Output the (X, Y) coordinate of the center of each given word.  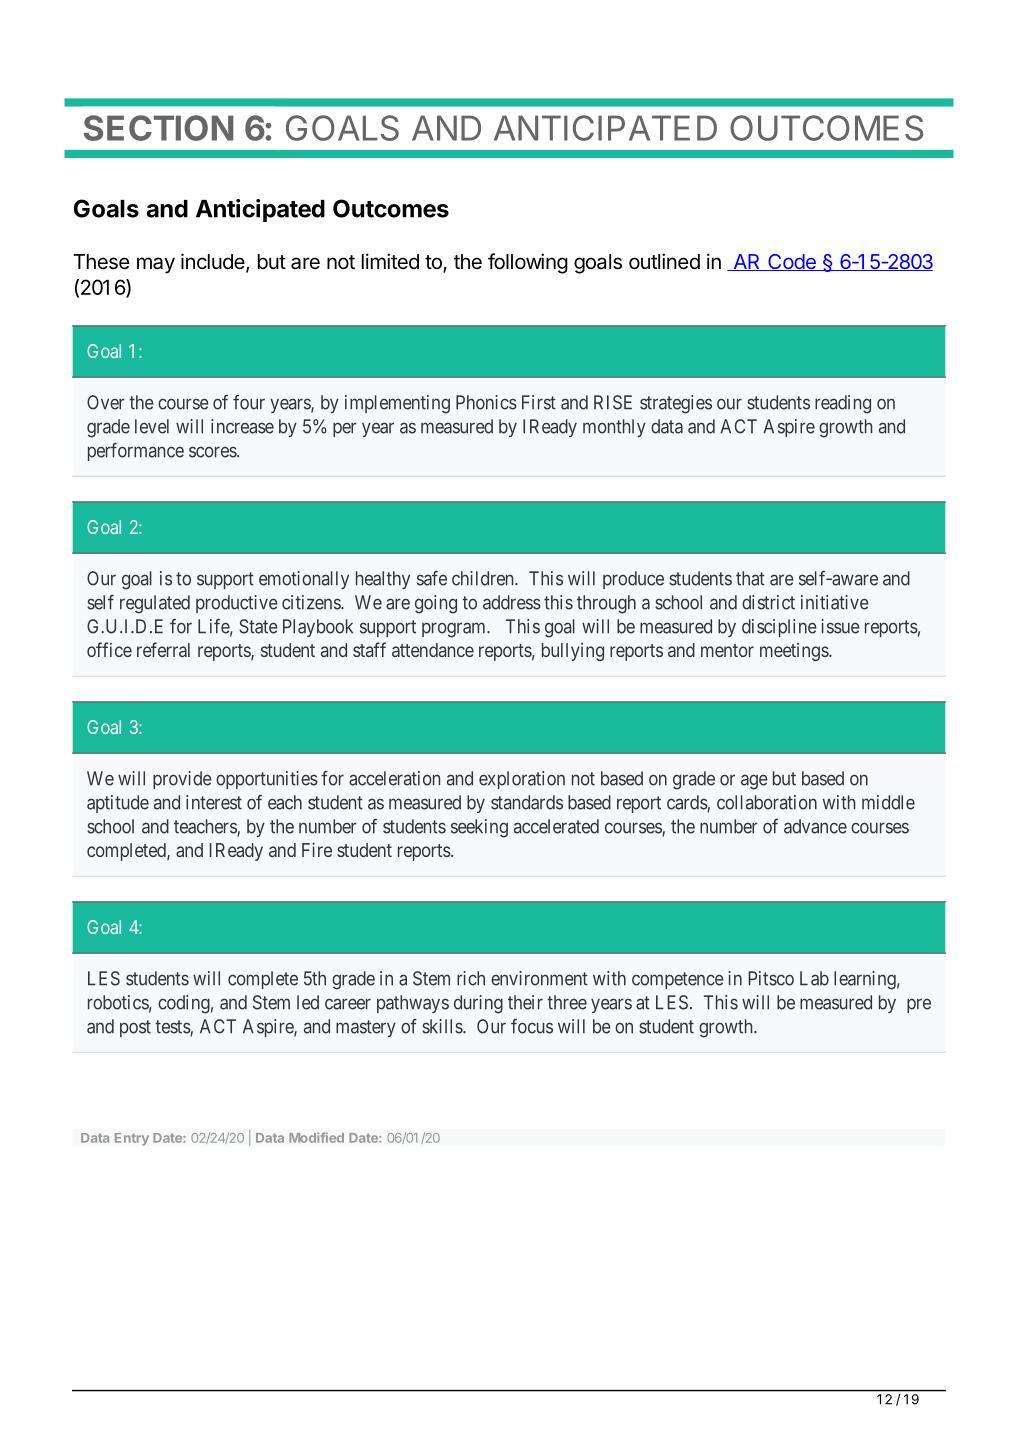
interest (214, 802)
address (512, 602)
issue (840, 626)
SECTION (158, 128)
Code (792, 262)
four (249, 402)
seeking (479, 828)
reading (843, 404)
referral (163, 649)
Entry (132, 1139)
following (528, 263)
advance (815, 826)
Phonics (486, 402)
